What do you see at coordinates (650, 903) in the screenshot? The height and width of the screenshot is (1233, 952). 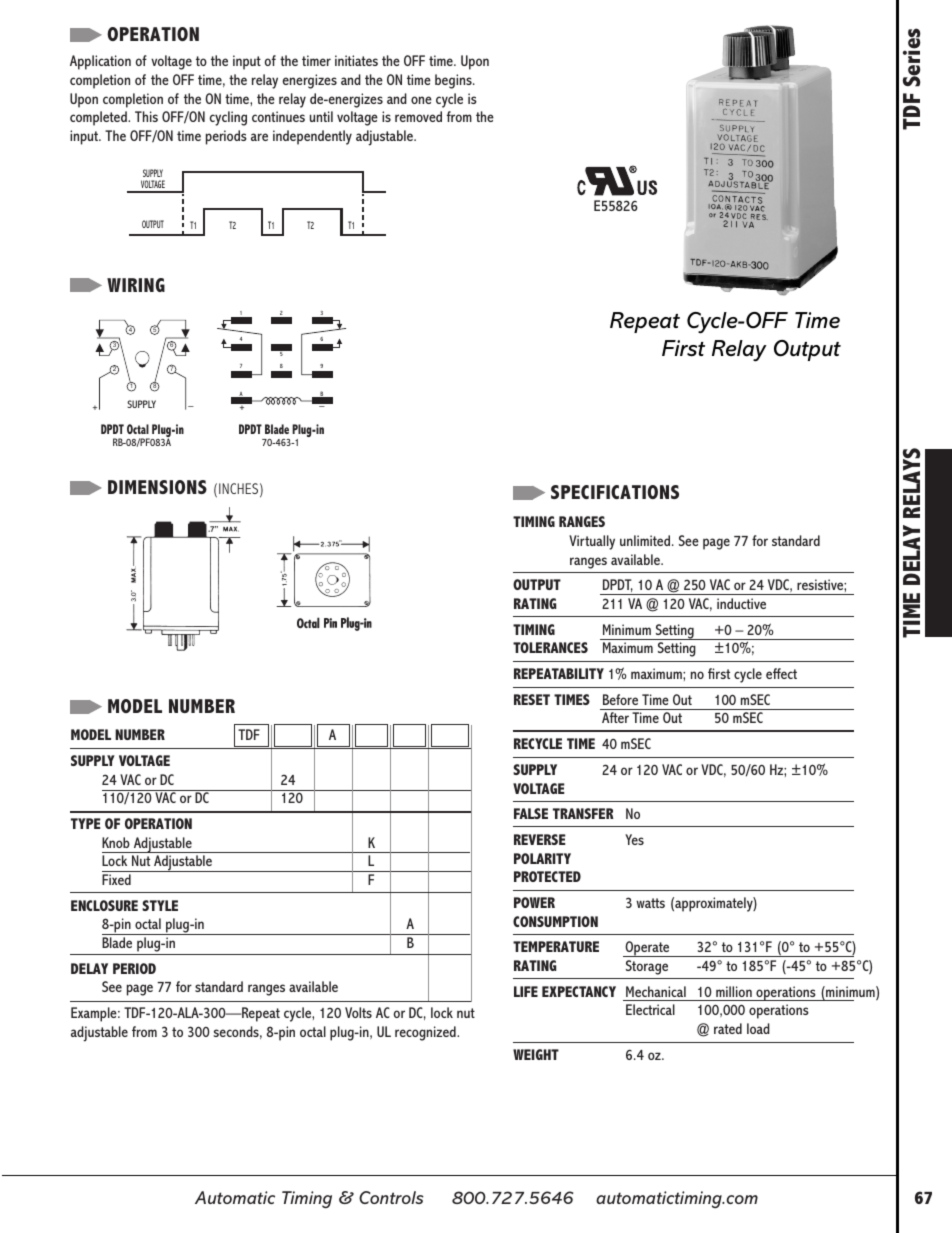 I see `watts` at bounding box center [650, 903].
